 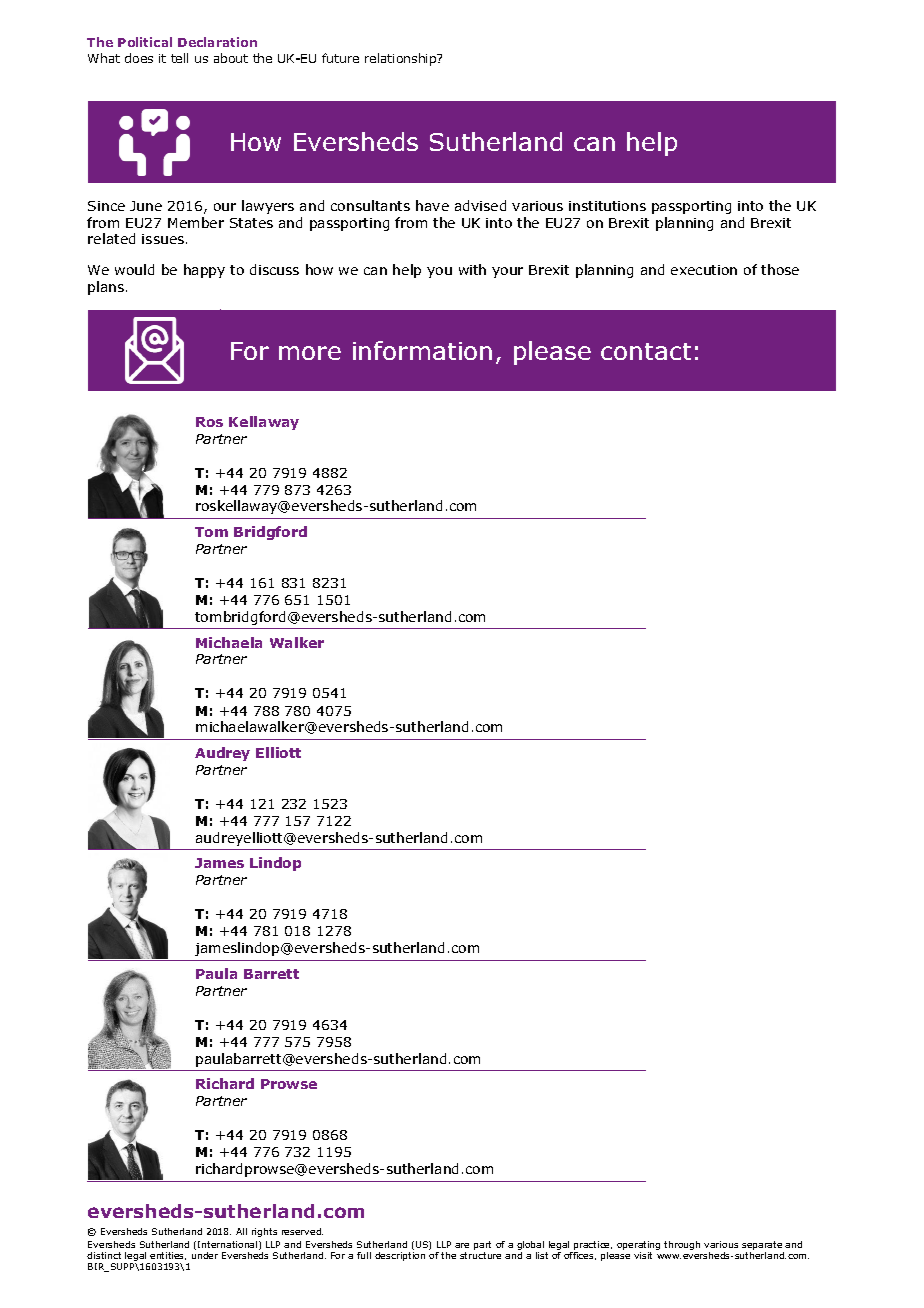 What do you see at coordinates (402, 59) in the document?
I see `relationship` at bounding box center [402, 59].
